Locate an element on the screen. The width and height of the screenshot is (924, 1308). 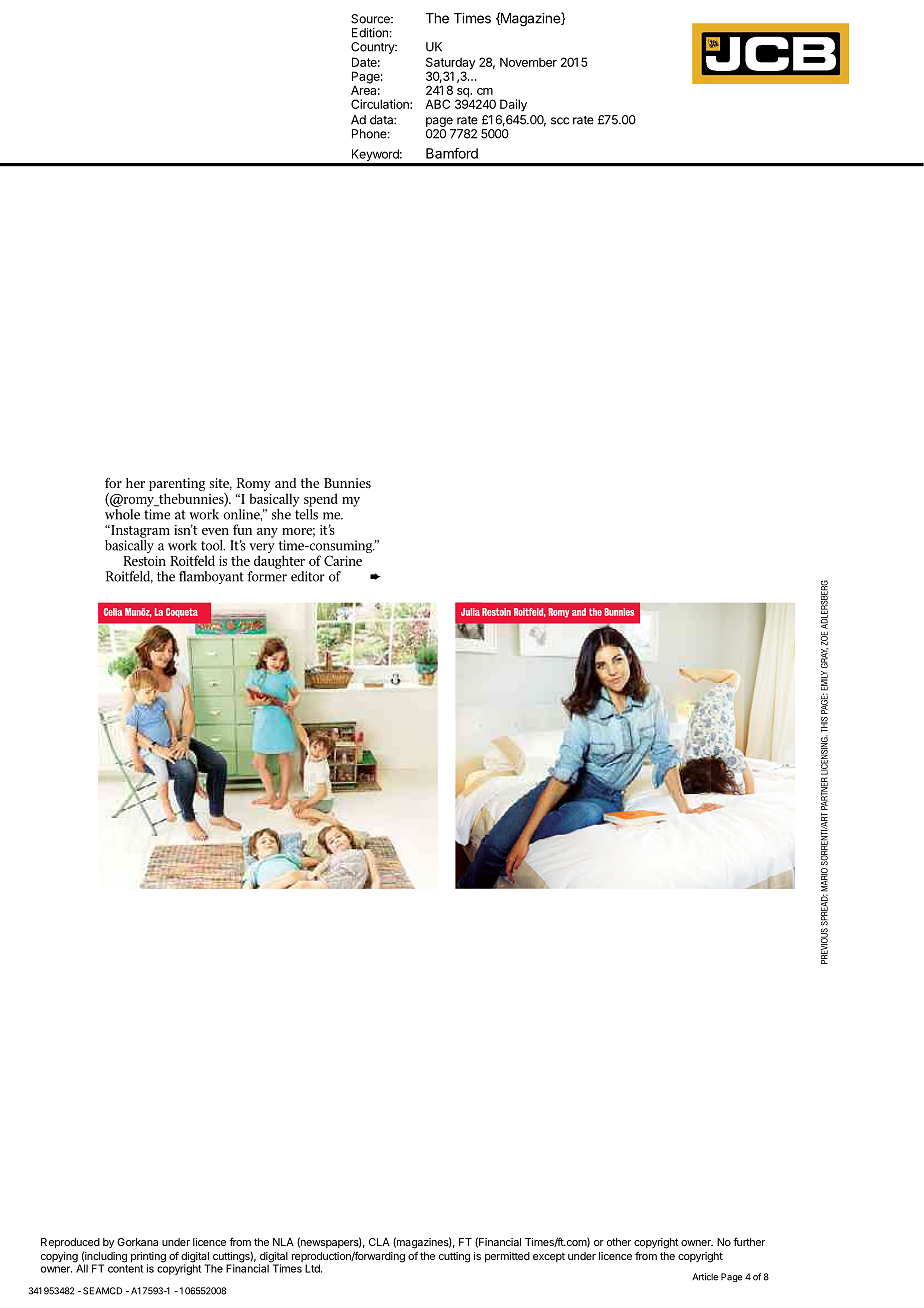
CLA is located at coordinates (379, 1242).
